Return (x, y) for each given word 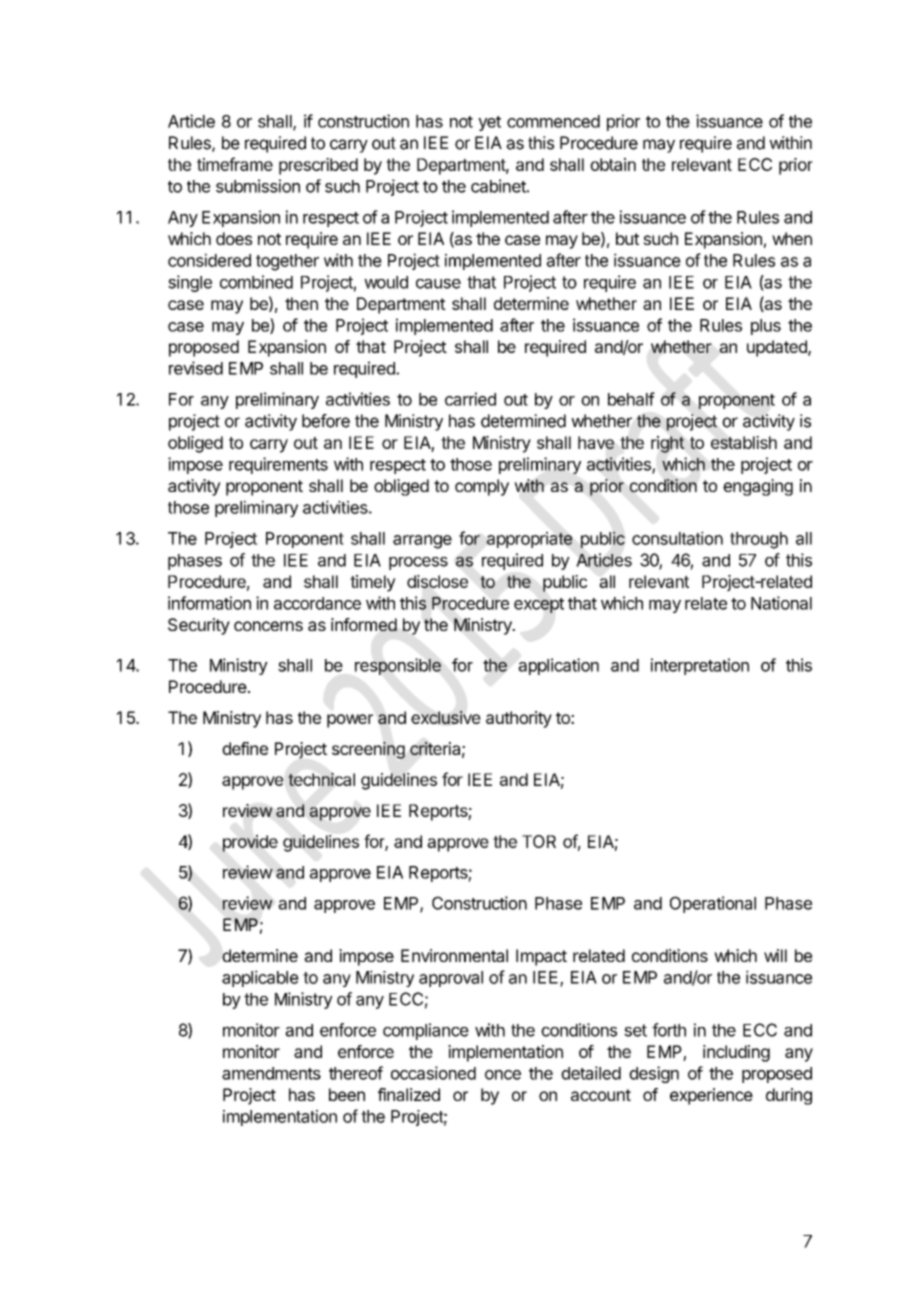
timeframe (235, 164)
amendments (271, 1073)
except (539, 605)
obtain (613, 164)
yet (489, 123)
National (781, 603)
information (209, 603)
